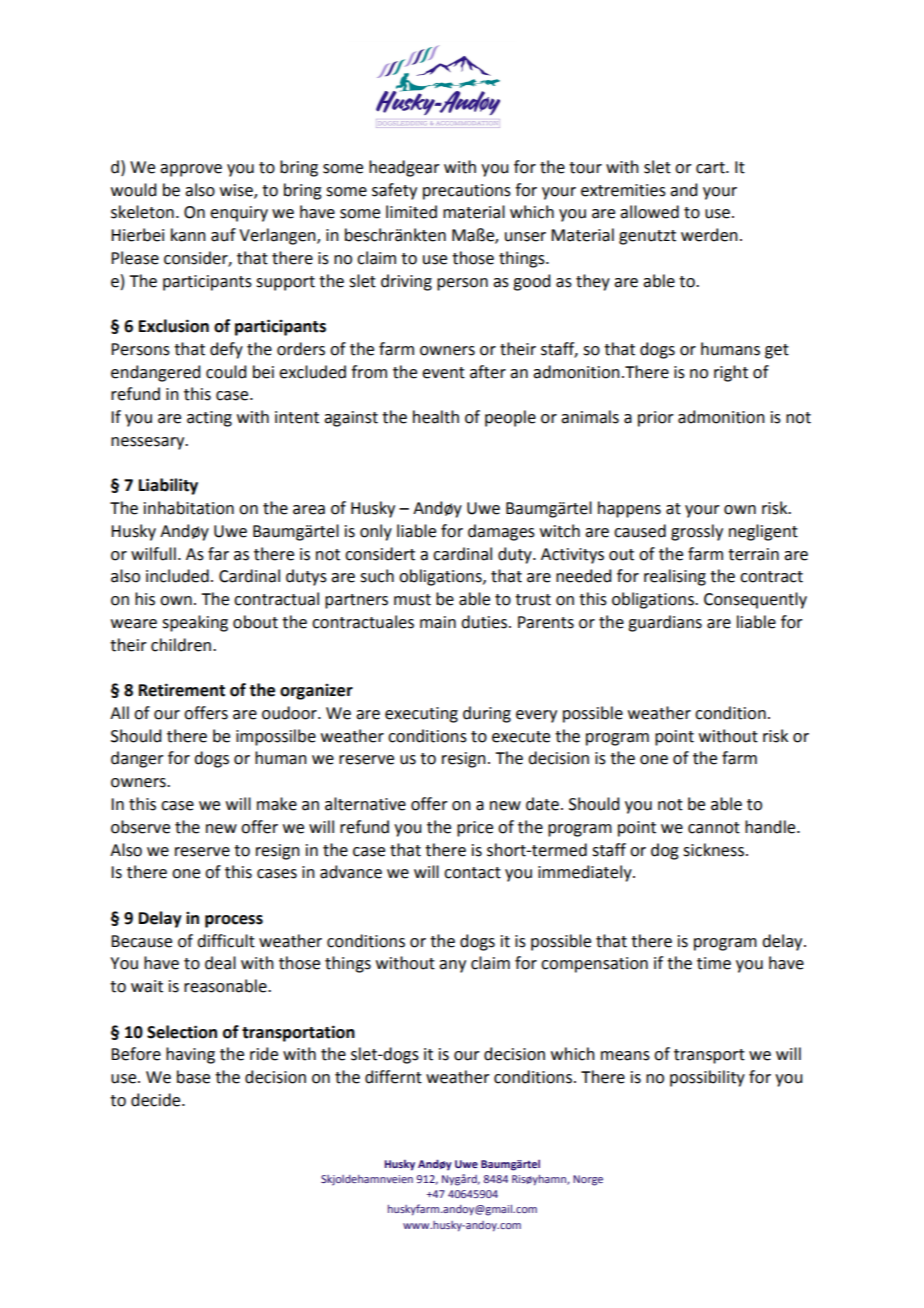 Image resolution: width=924 pixels, height=1308 pixels. Describe the element at coordinates (157, 1100) in the page. I see `decide` at that location.
